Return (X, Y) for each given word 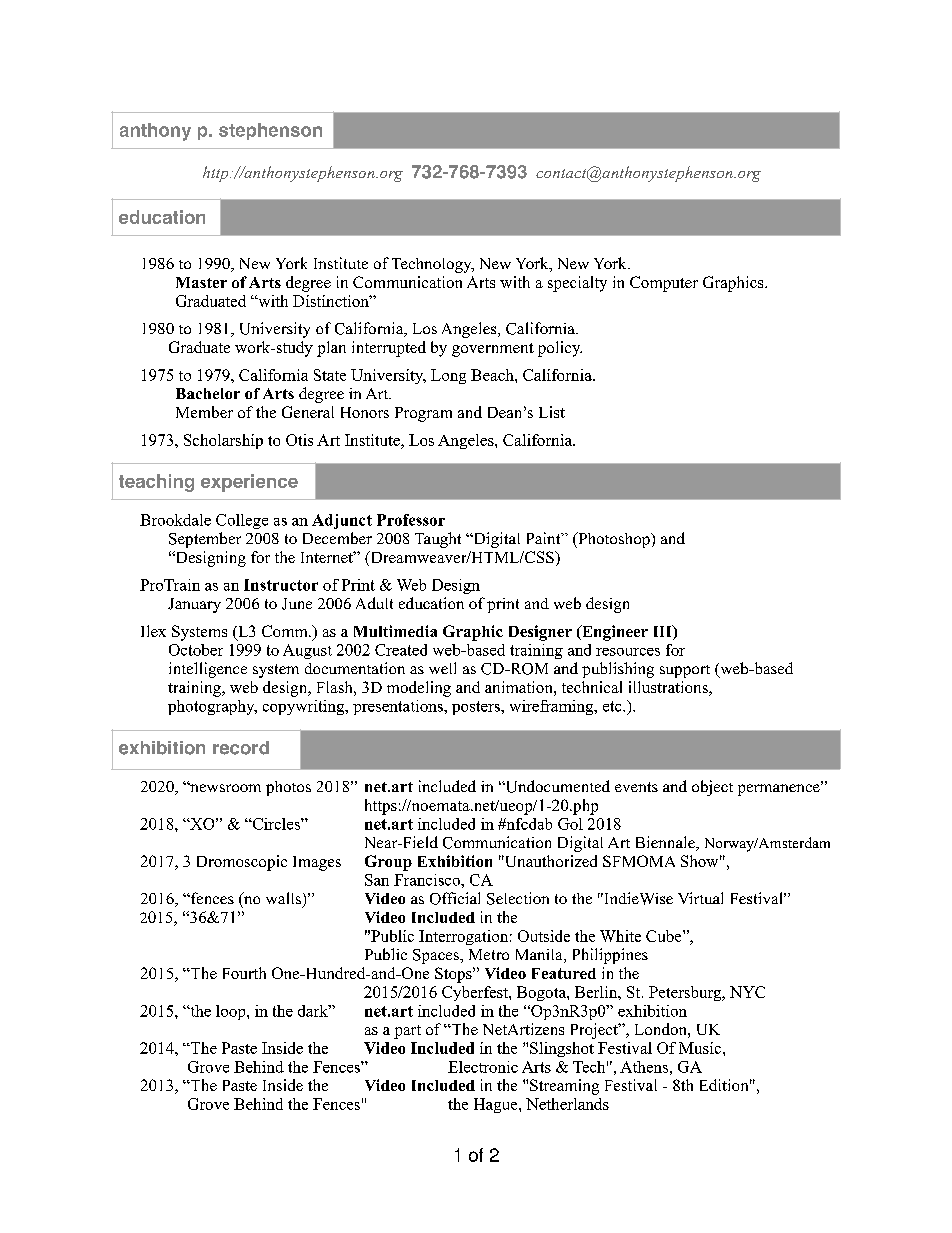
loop (232, 1012)
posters (477, 708)
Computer (664, 284)
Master (201, 282)
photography (212, 707)
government (493, 350)
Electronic (483, 1067)
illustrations (669, 688)
